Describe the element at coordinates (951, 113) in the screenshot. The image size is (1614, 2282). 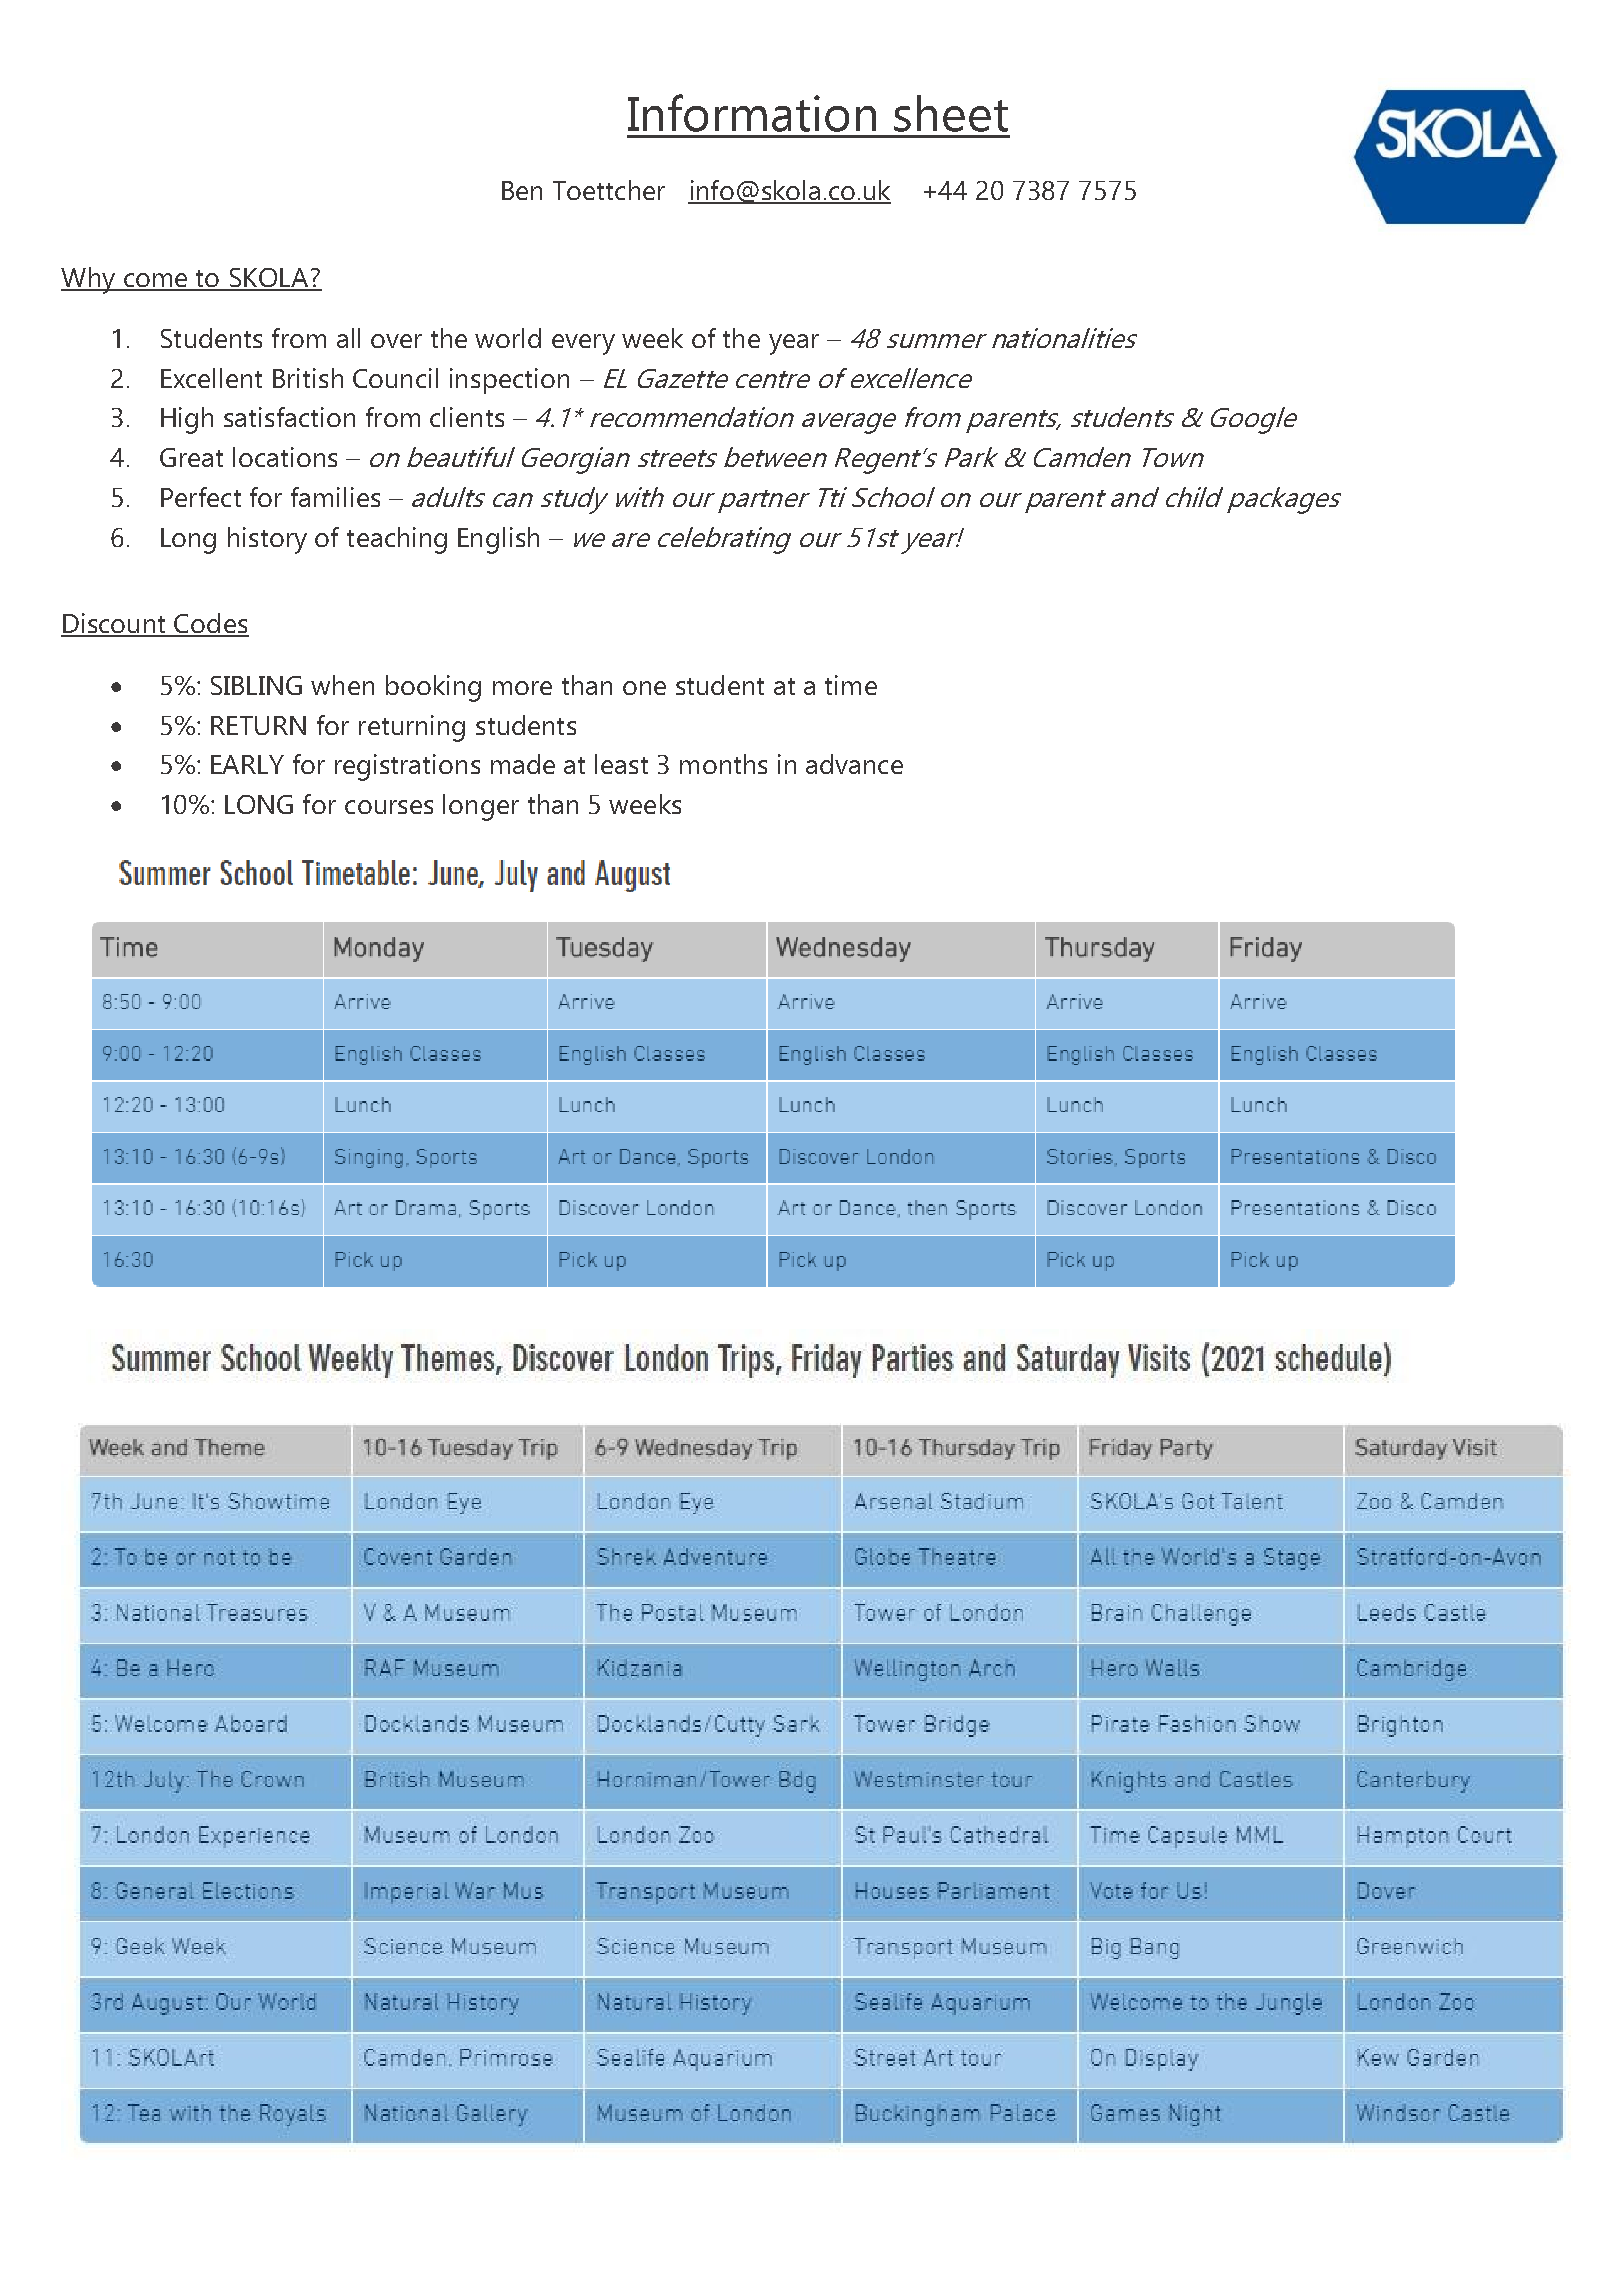
I see `sheet` at that location.
